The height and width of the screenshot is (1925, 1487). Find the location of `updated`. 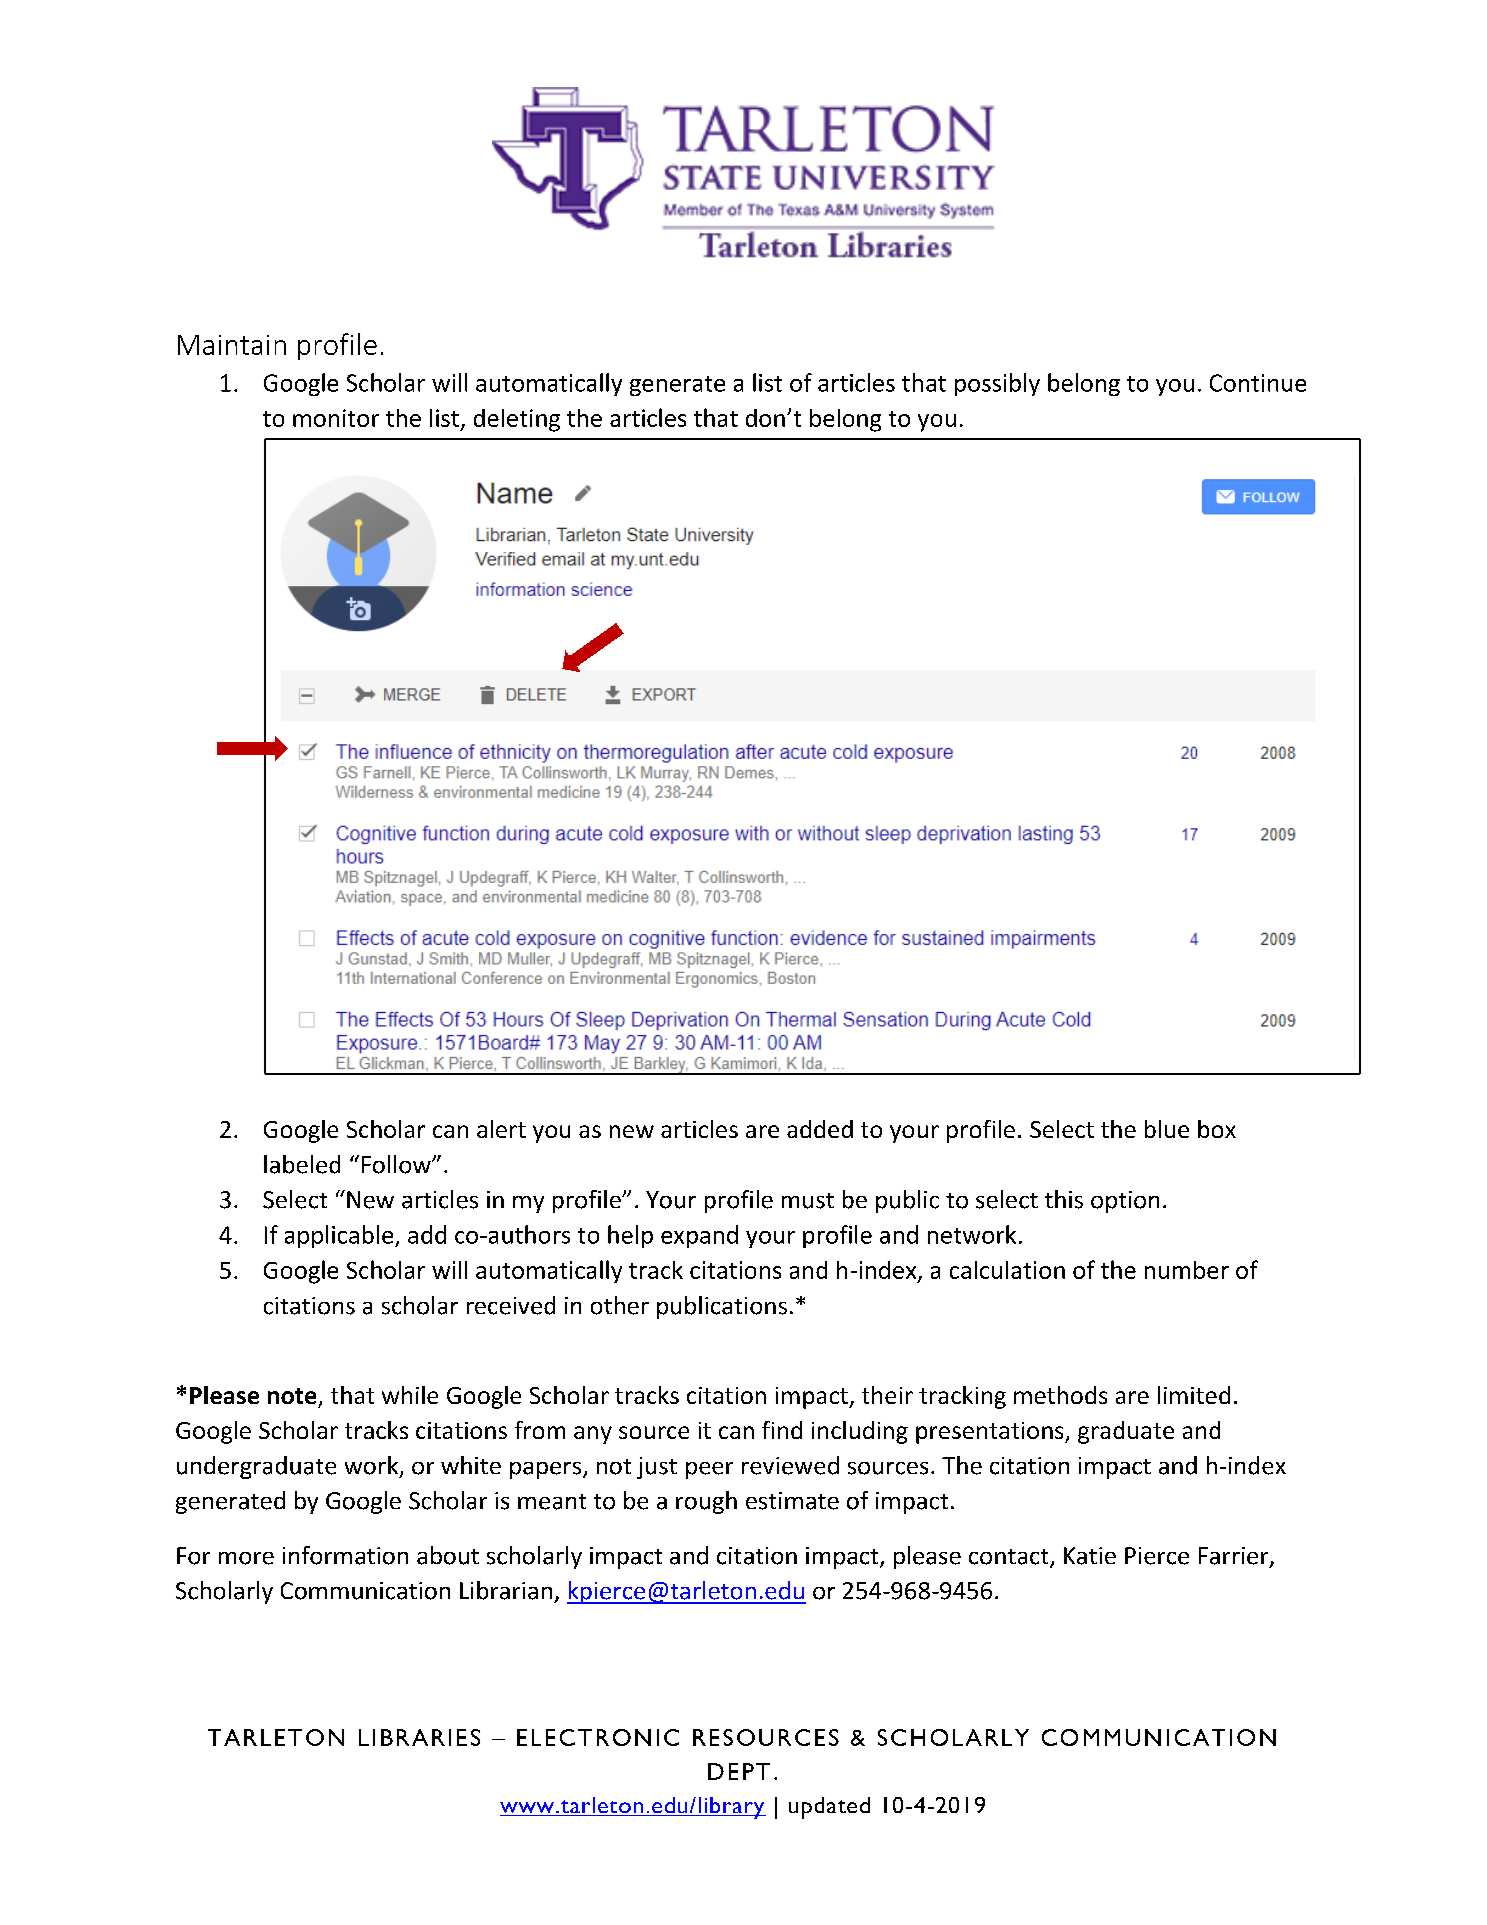

updated is located at coordinates (829, 1808).
